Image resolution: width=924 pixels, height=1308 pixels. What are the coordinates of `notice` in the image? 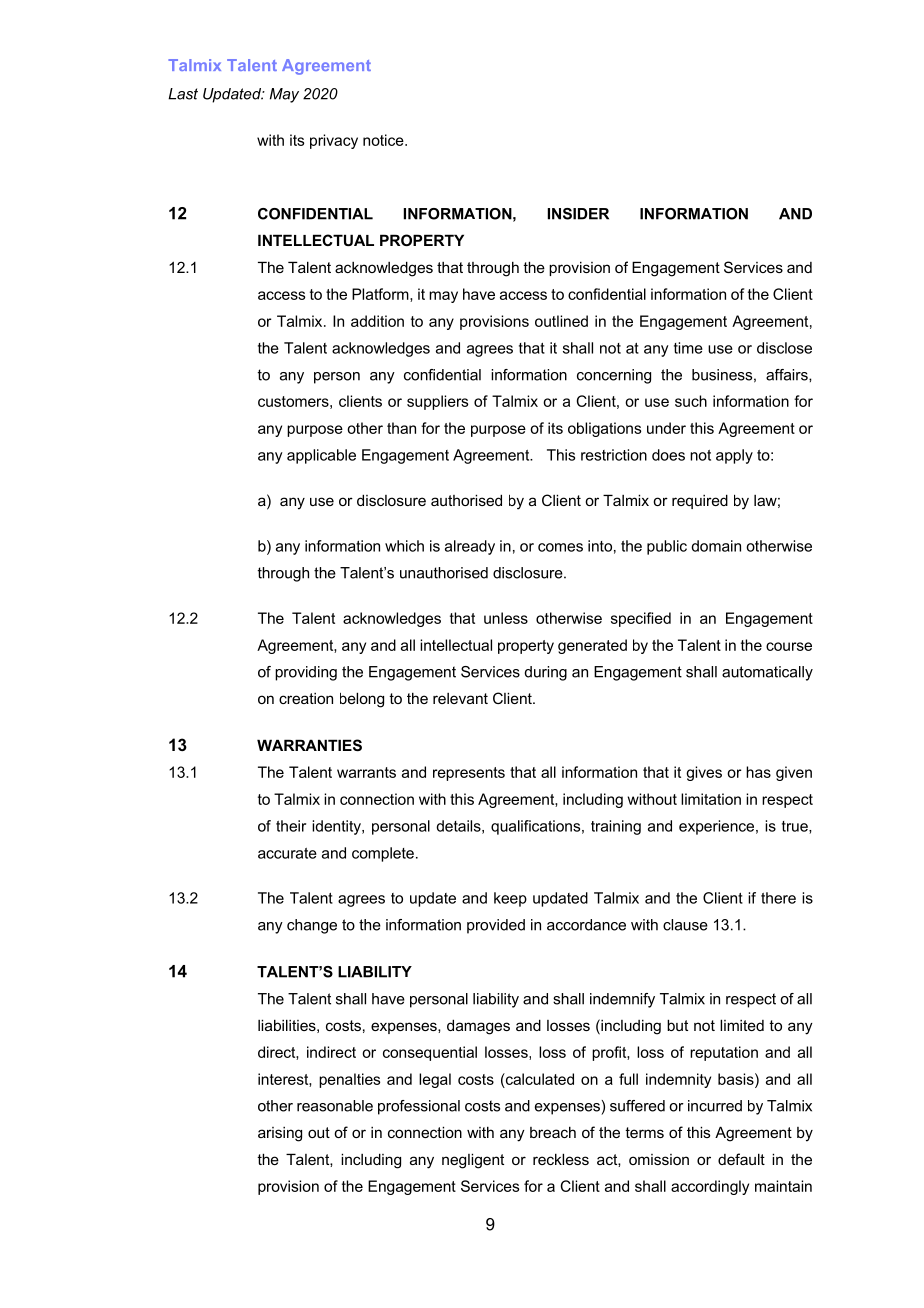 It's located at (384, 140).
